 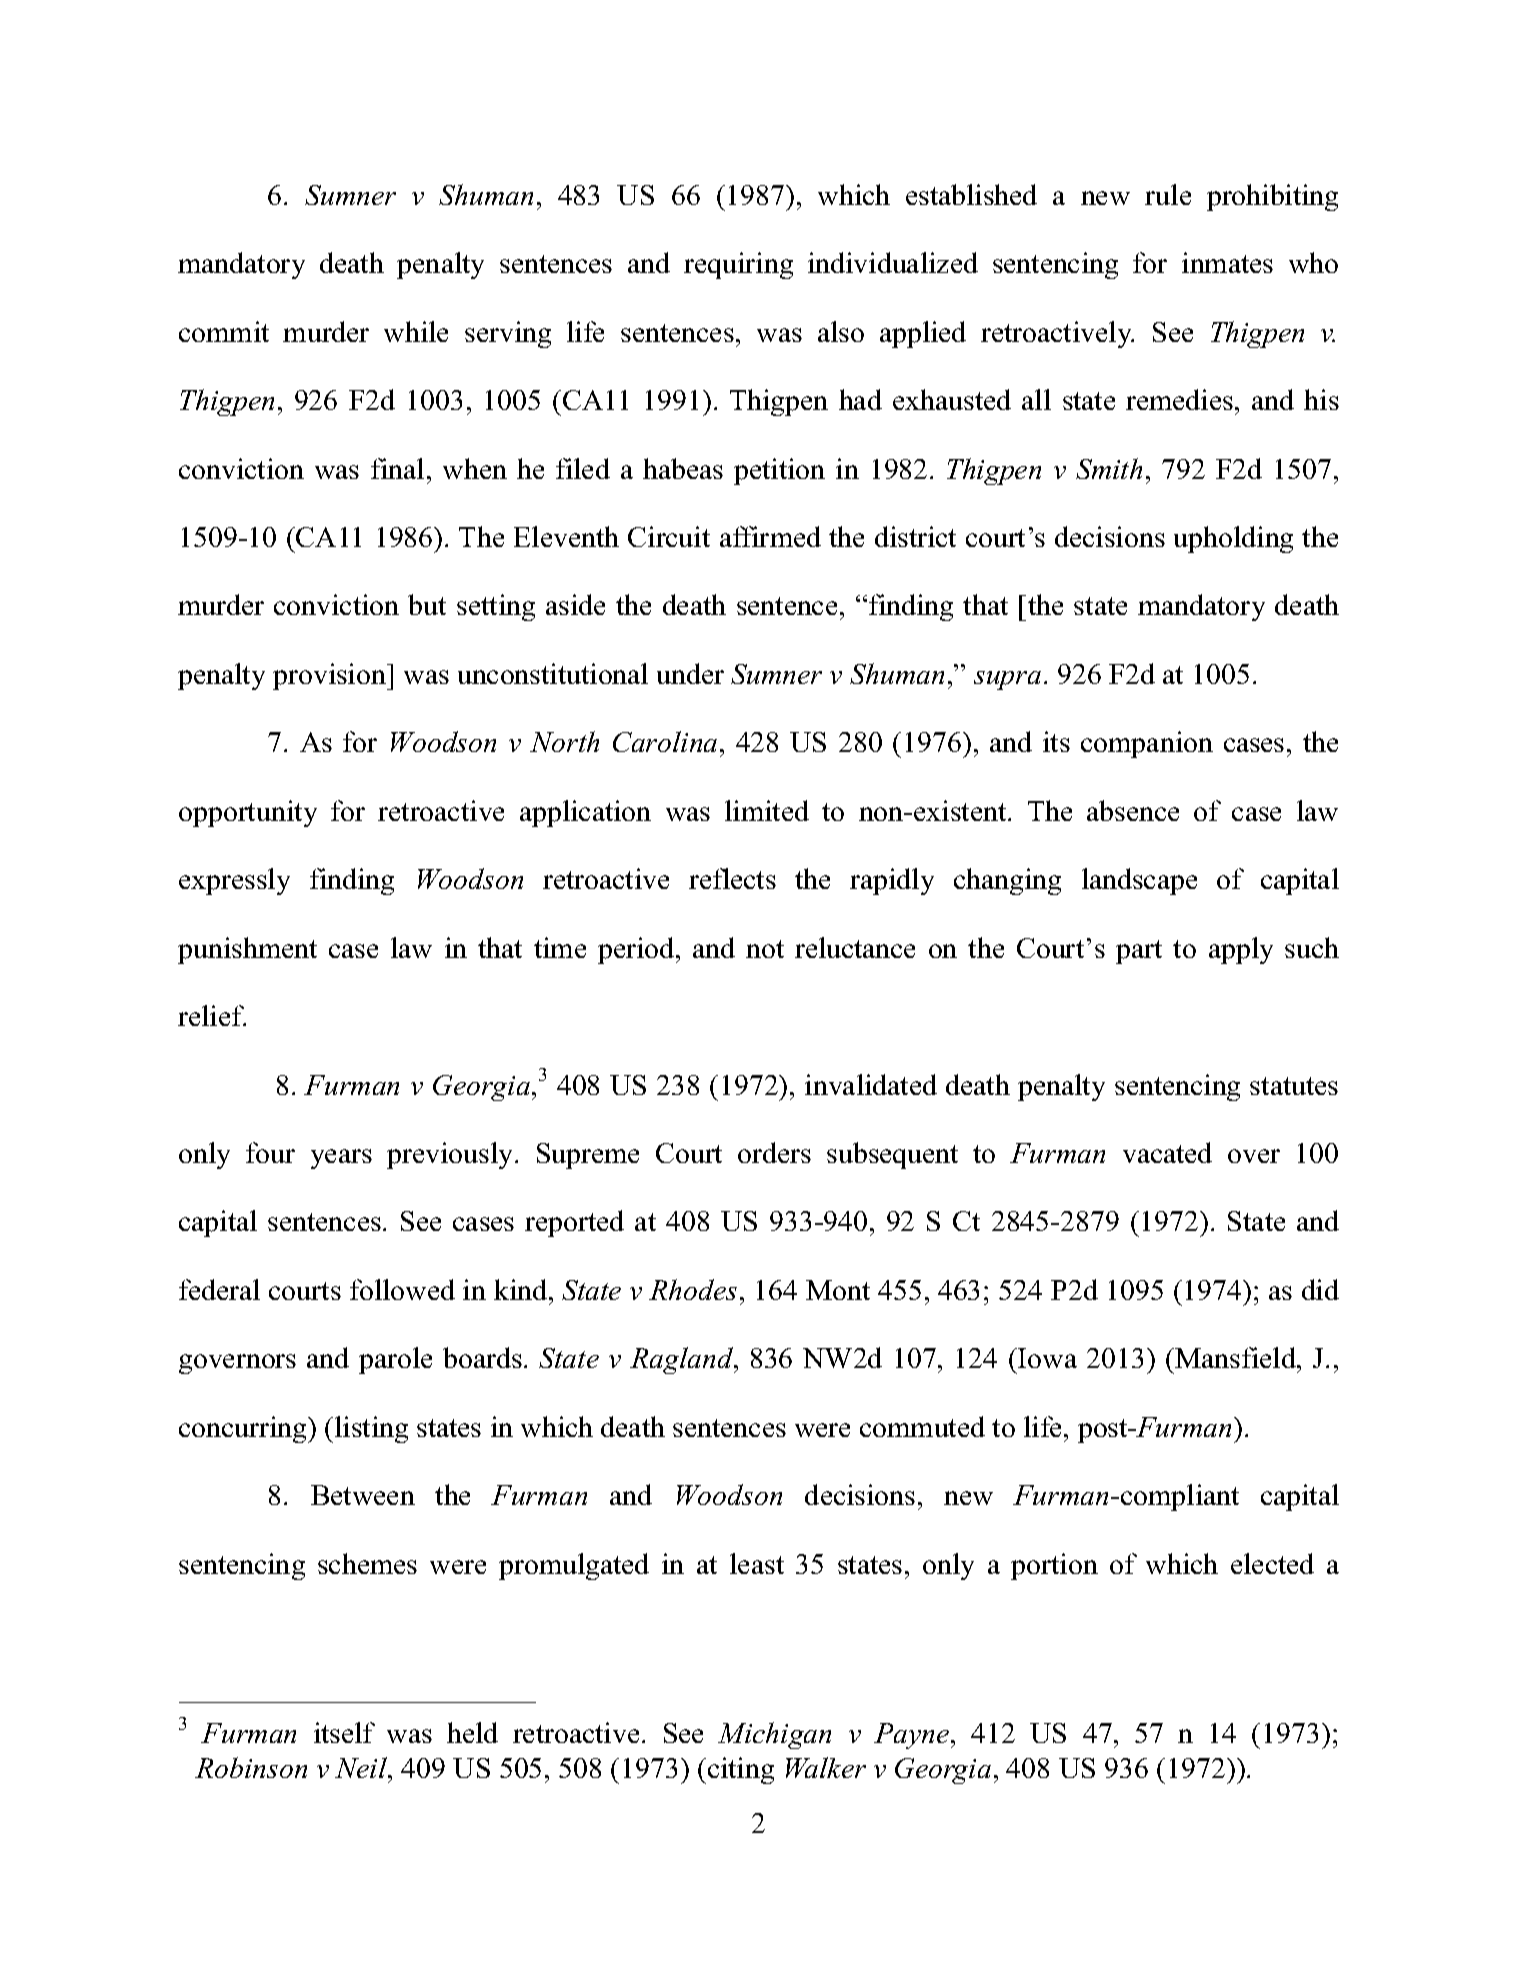 I want to click on itself, so click(x=344, y=1732).
